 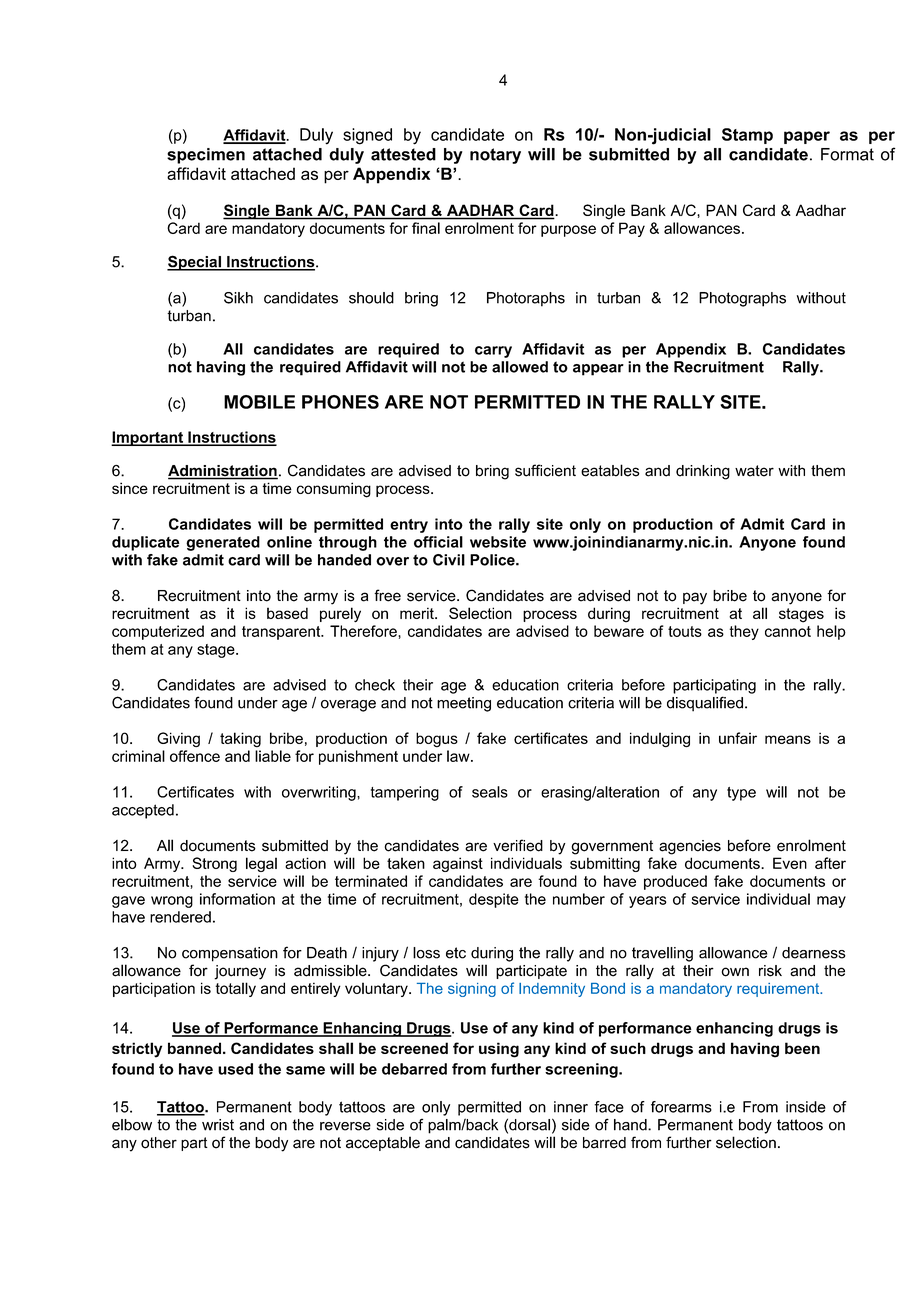 I want to click on Administration, so click(x=223, y=472).
